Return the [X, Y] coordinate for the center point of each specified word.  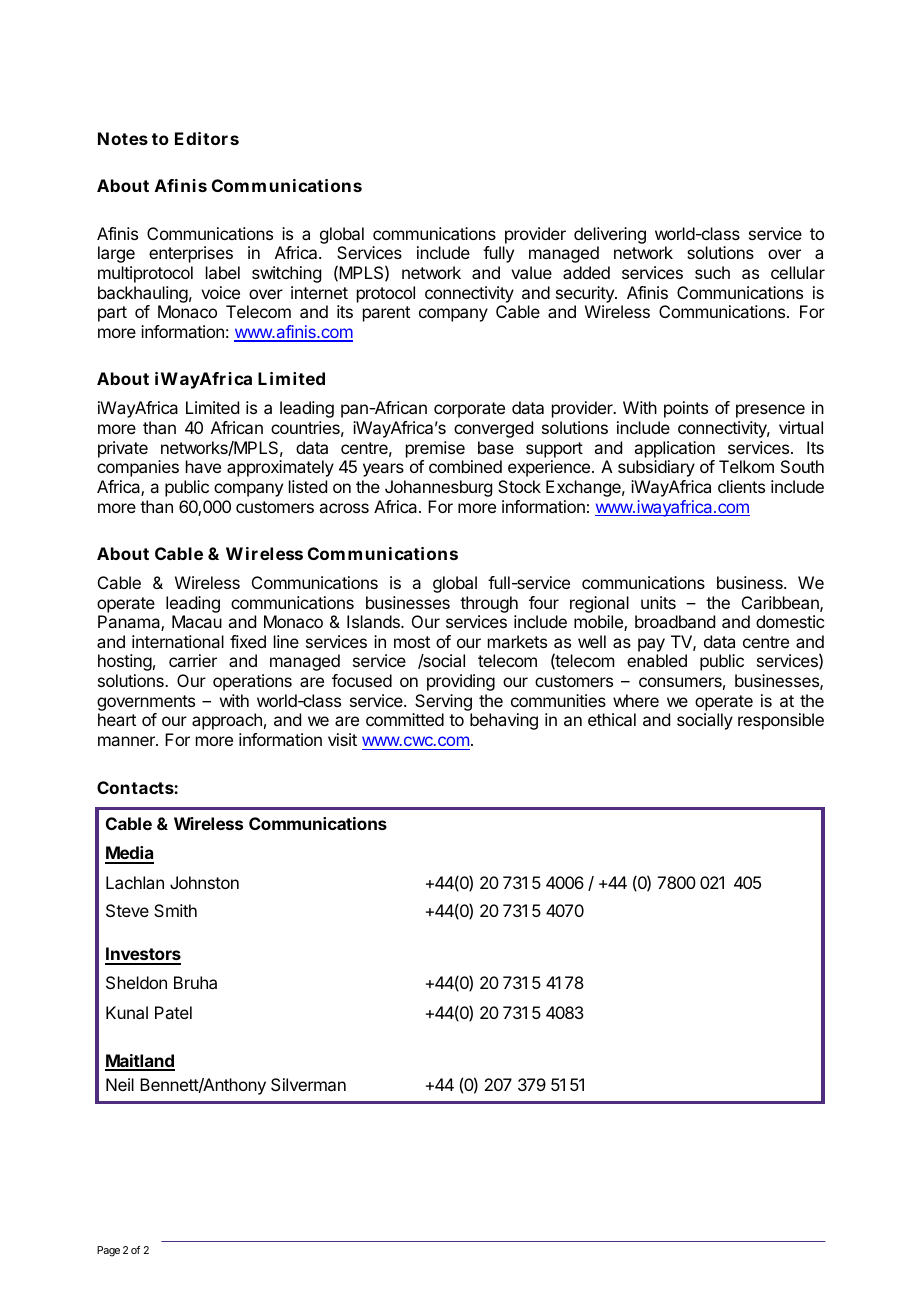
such [712, 272]
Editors [207, 138]
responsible [781, 721]
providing [461, 682]
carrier [193, 660]
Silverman [308, 1084]
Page [108, 1251]
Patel [173, 1012]
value [531, 272]
